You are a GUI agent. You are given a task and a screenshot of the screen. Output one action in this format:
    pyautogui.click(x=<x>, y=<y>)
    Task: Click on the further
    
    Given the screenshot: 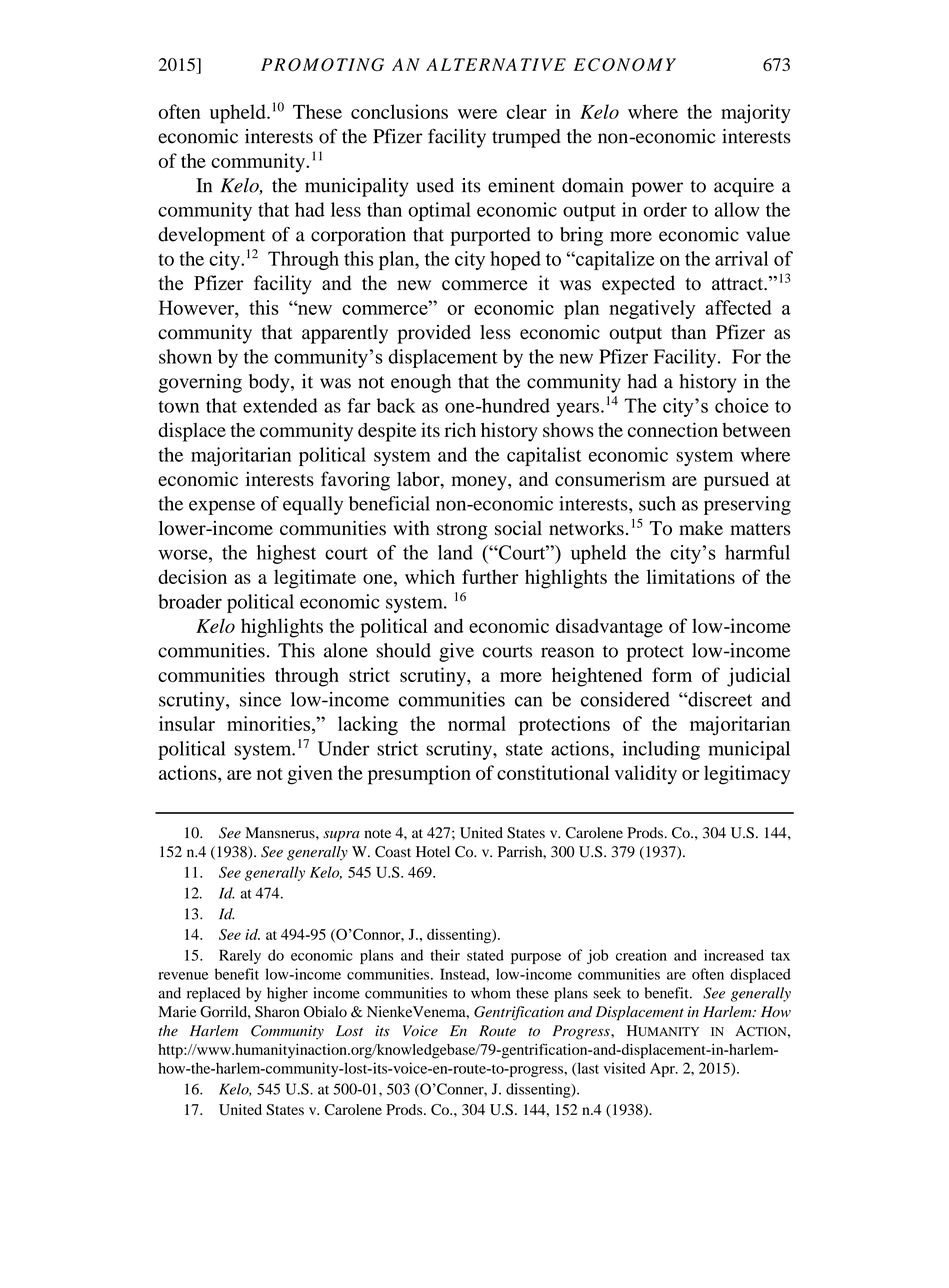 What is the action you would take?
    pyautogui.click(x=490, y=576)
